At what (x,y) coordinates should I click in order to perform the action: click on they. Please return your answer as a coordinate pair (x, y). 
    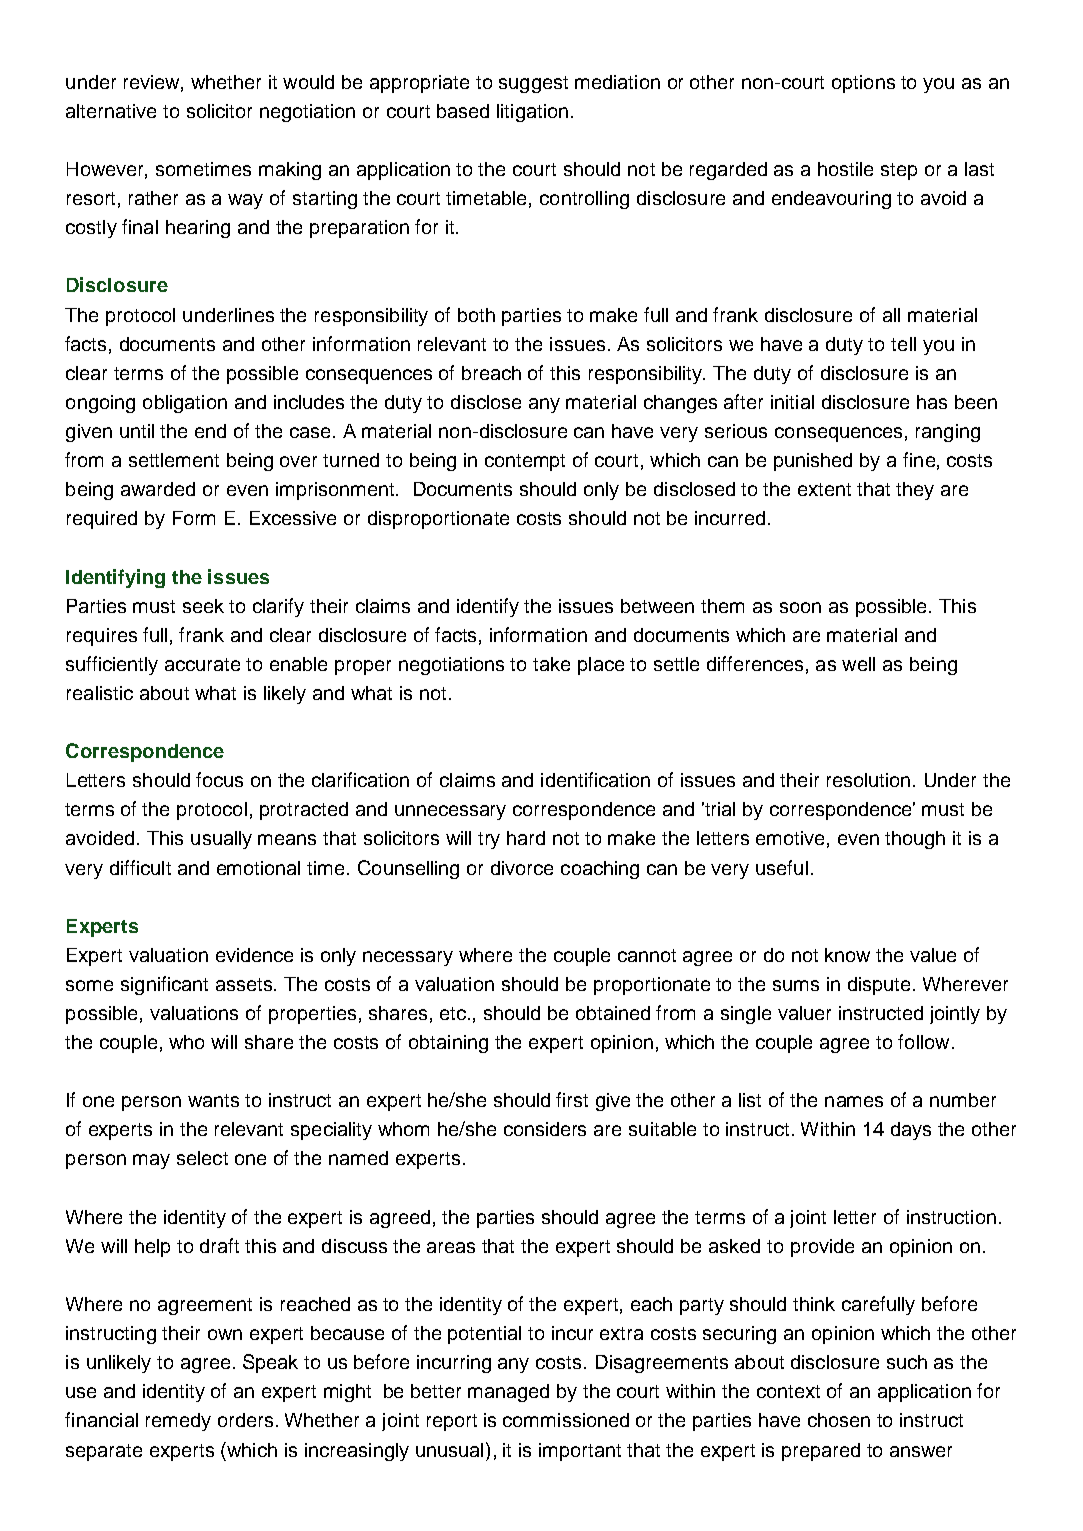
    Looking at the image, I should click on (915, 491).
